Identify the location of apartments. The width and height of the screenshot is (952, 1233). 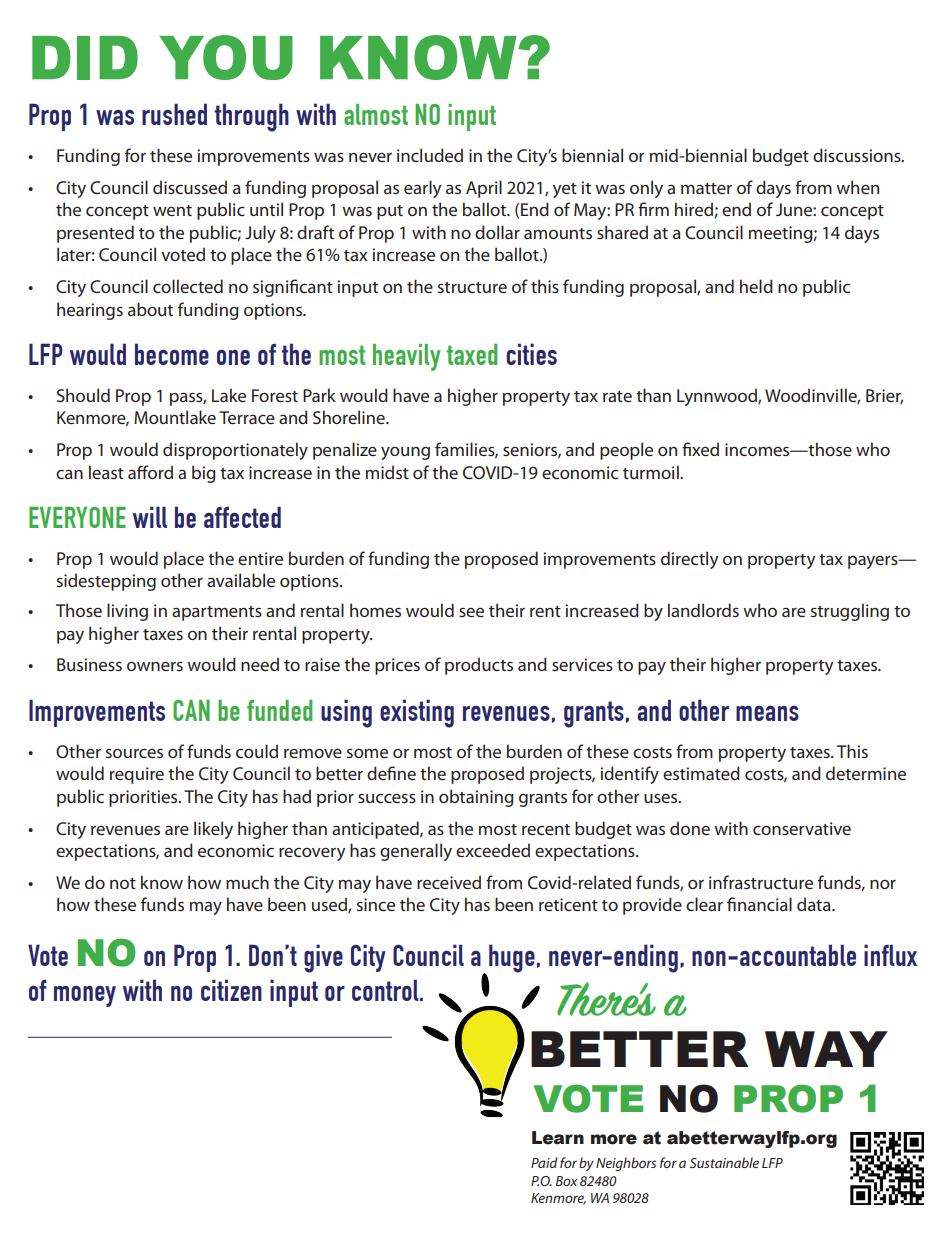
(217, 613).
